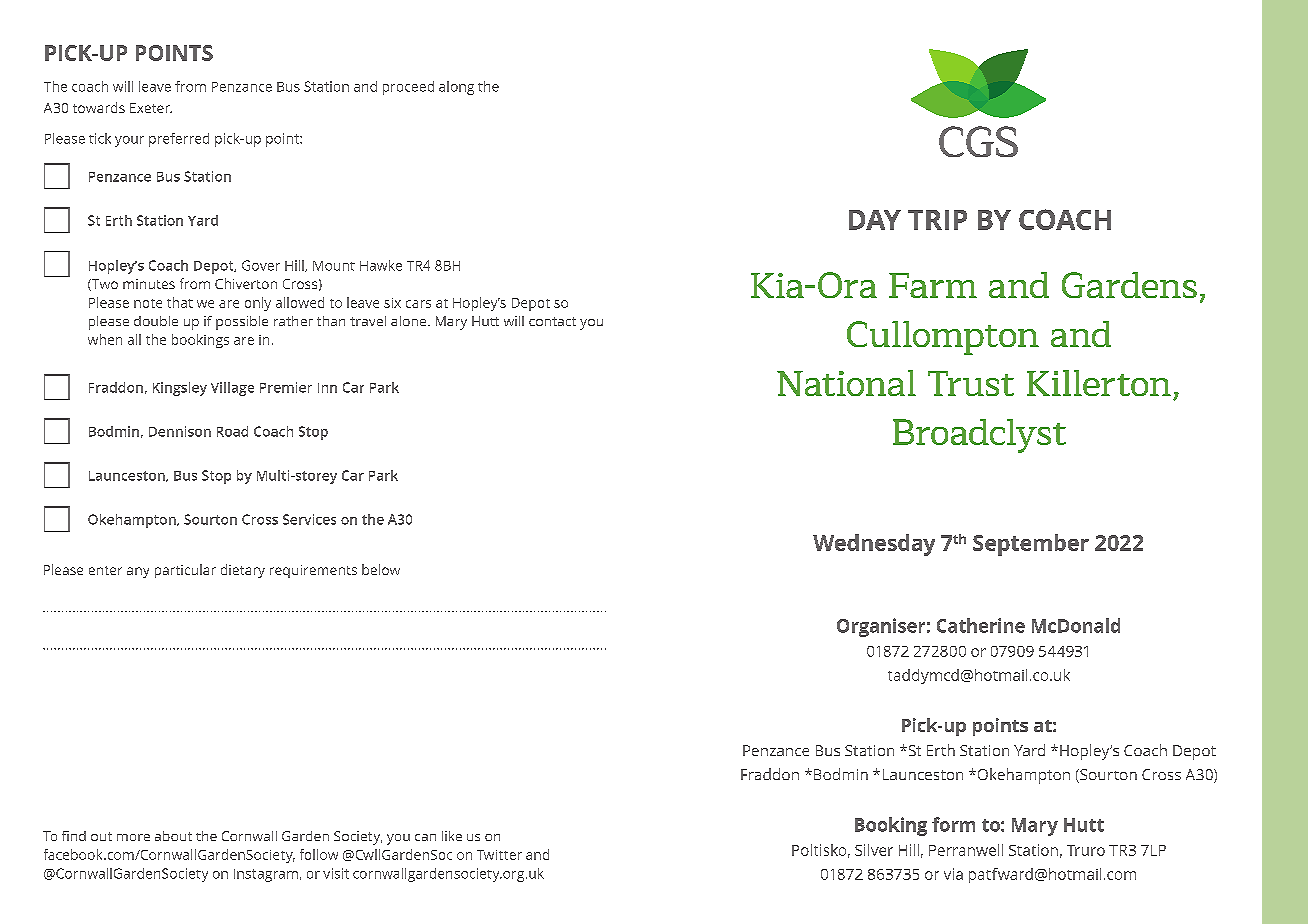 This screenshot has height=924, width=1308. What do you see at coordinates (552, 321) in the screenshot?
I see `contact` at bounding box center [552, 321].
